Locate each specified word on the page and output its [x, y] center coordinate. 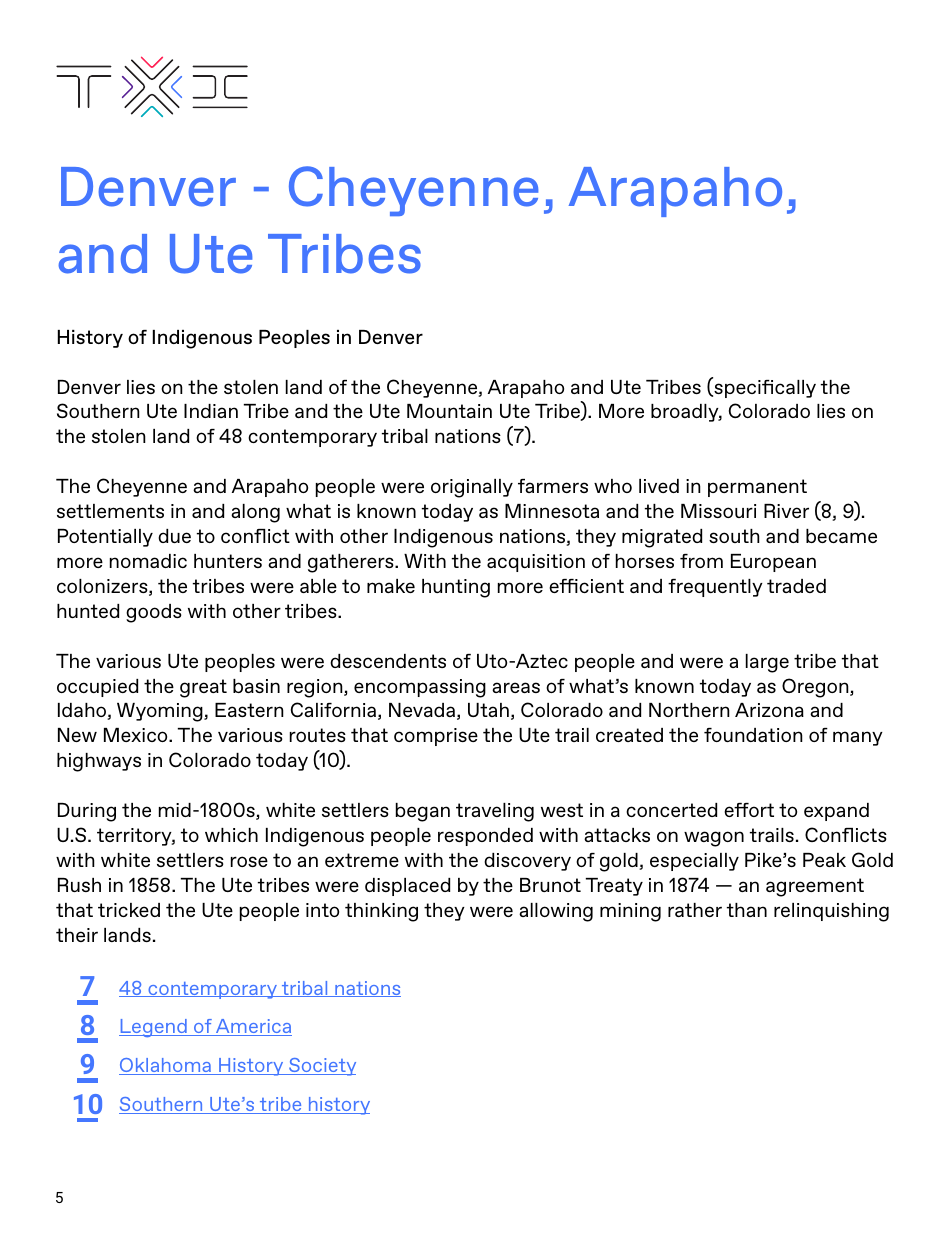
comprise [436, 737]
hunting [456, 588]
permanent [757, 488]
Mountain [449, 411]
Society [321, 1067]
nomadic [148, 561]
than [747, 910]
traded [796, 586]
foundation [753, 735]
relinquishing [831, 912]
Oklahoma [166, 1066]
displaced [407, 887]
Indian [211, 411]
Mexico [137, 735]
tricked [129, 910]
